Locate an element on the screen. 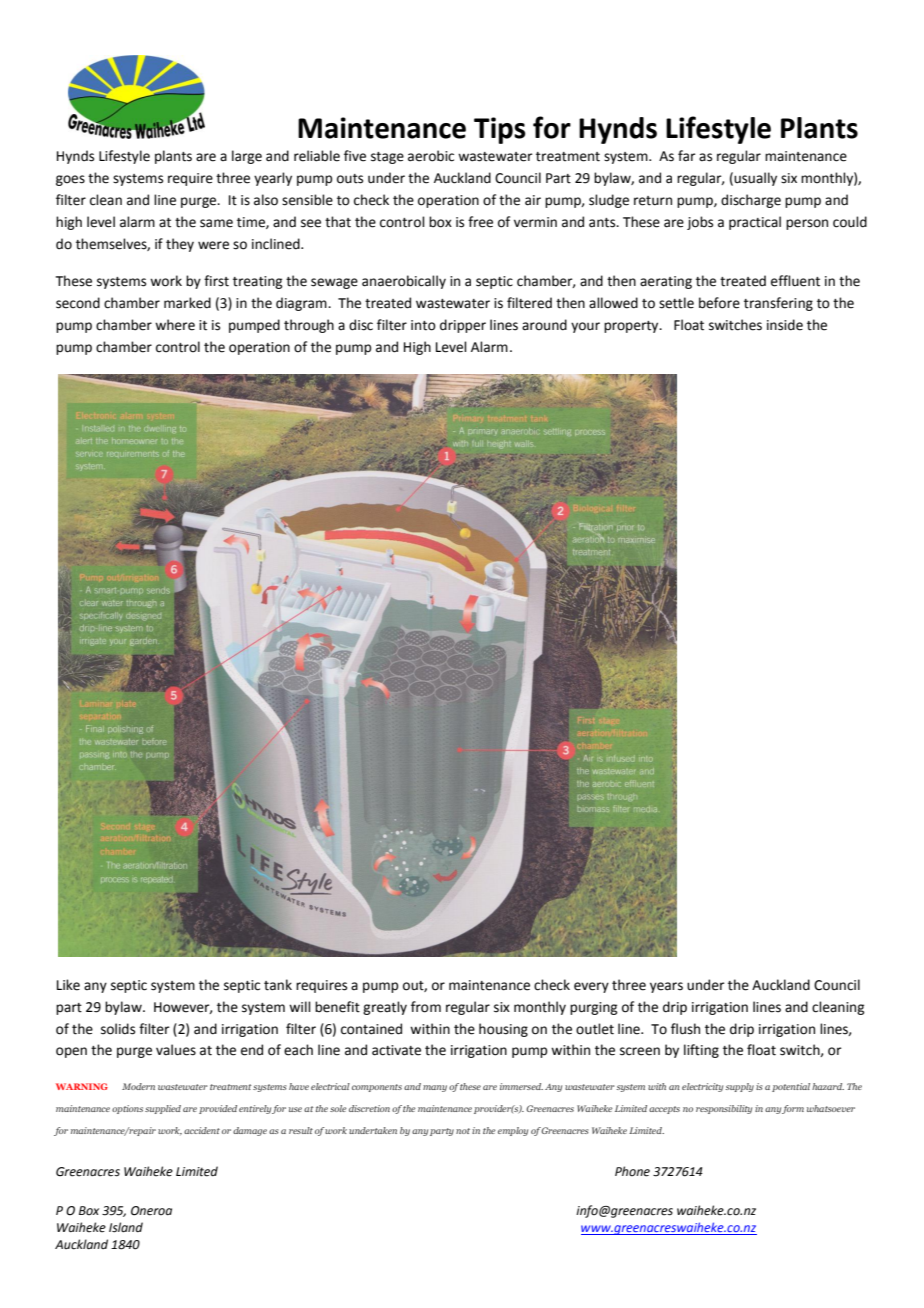  large is located at coordinates (247, 157).
